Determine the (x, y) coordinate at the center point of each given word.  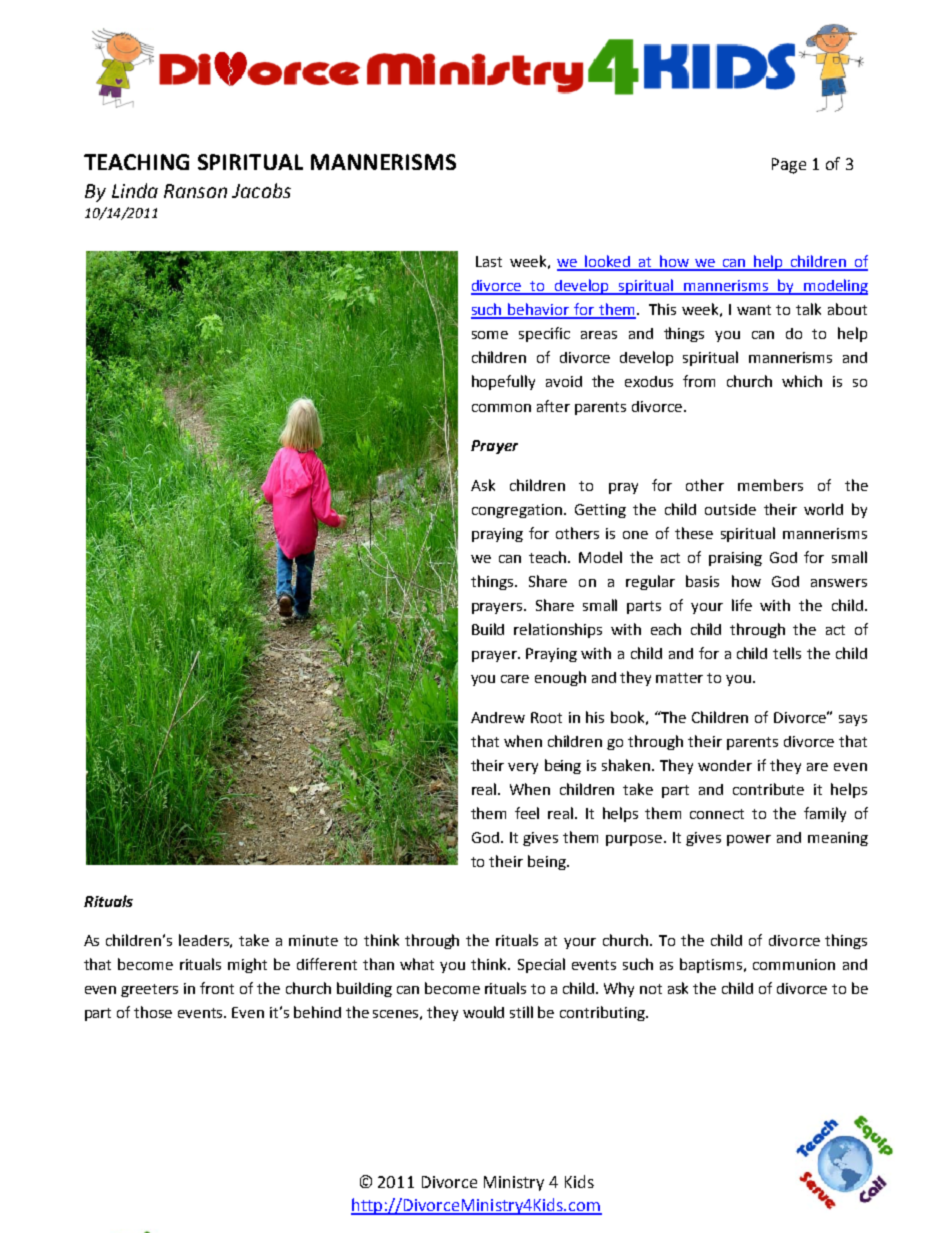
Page (789, 166)
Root (546, 717)
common (501, 408)
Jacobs (261, 190)
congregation (517, 511)
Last (489, 261)
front (217, 988)
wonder (725, 765)
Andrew (498, 717)
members (770, 485)
